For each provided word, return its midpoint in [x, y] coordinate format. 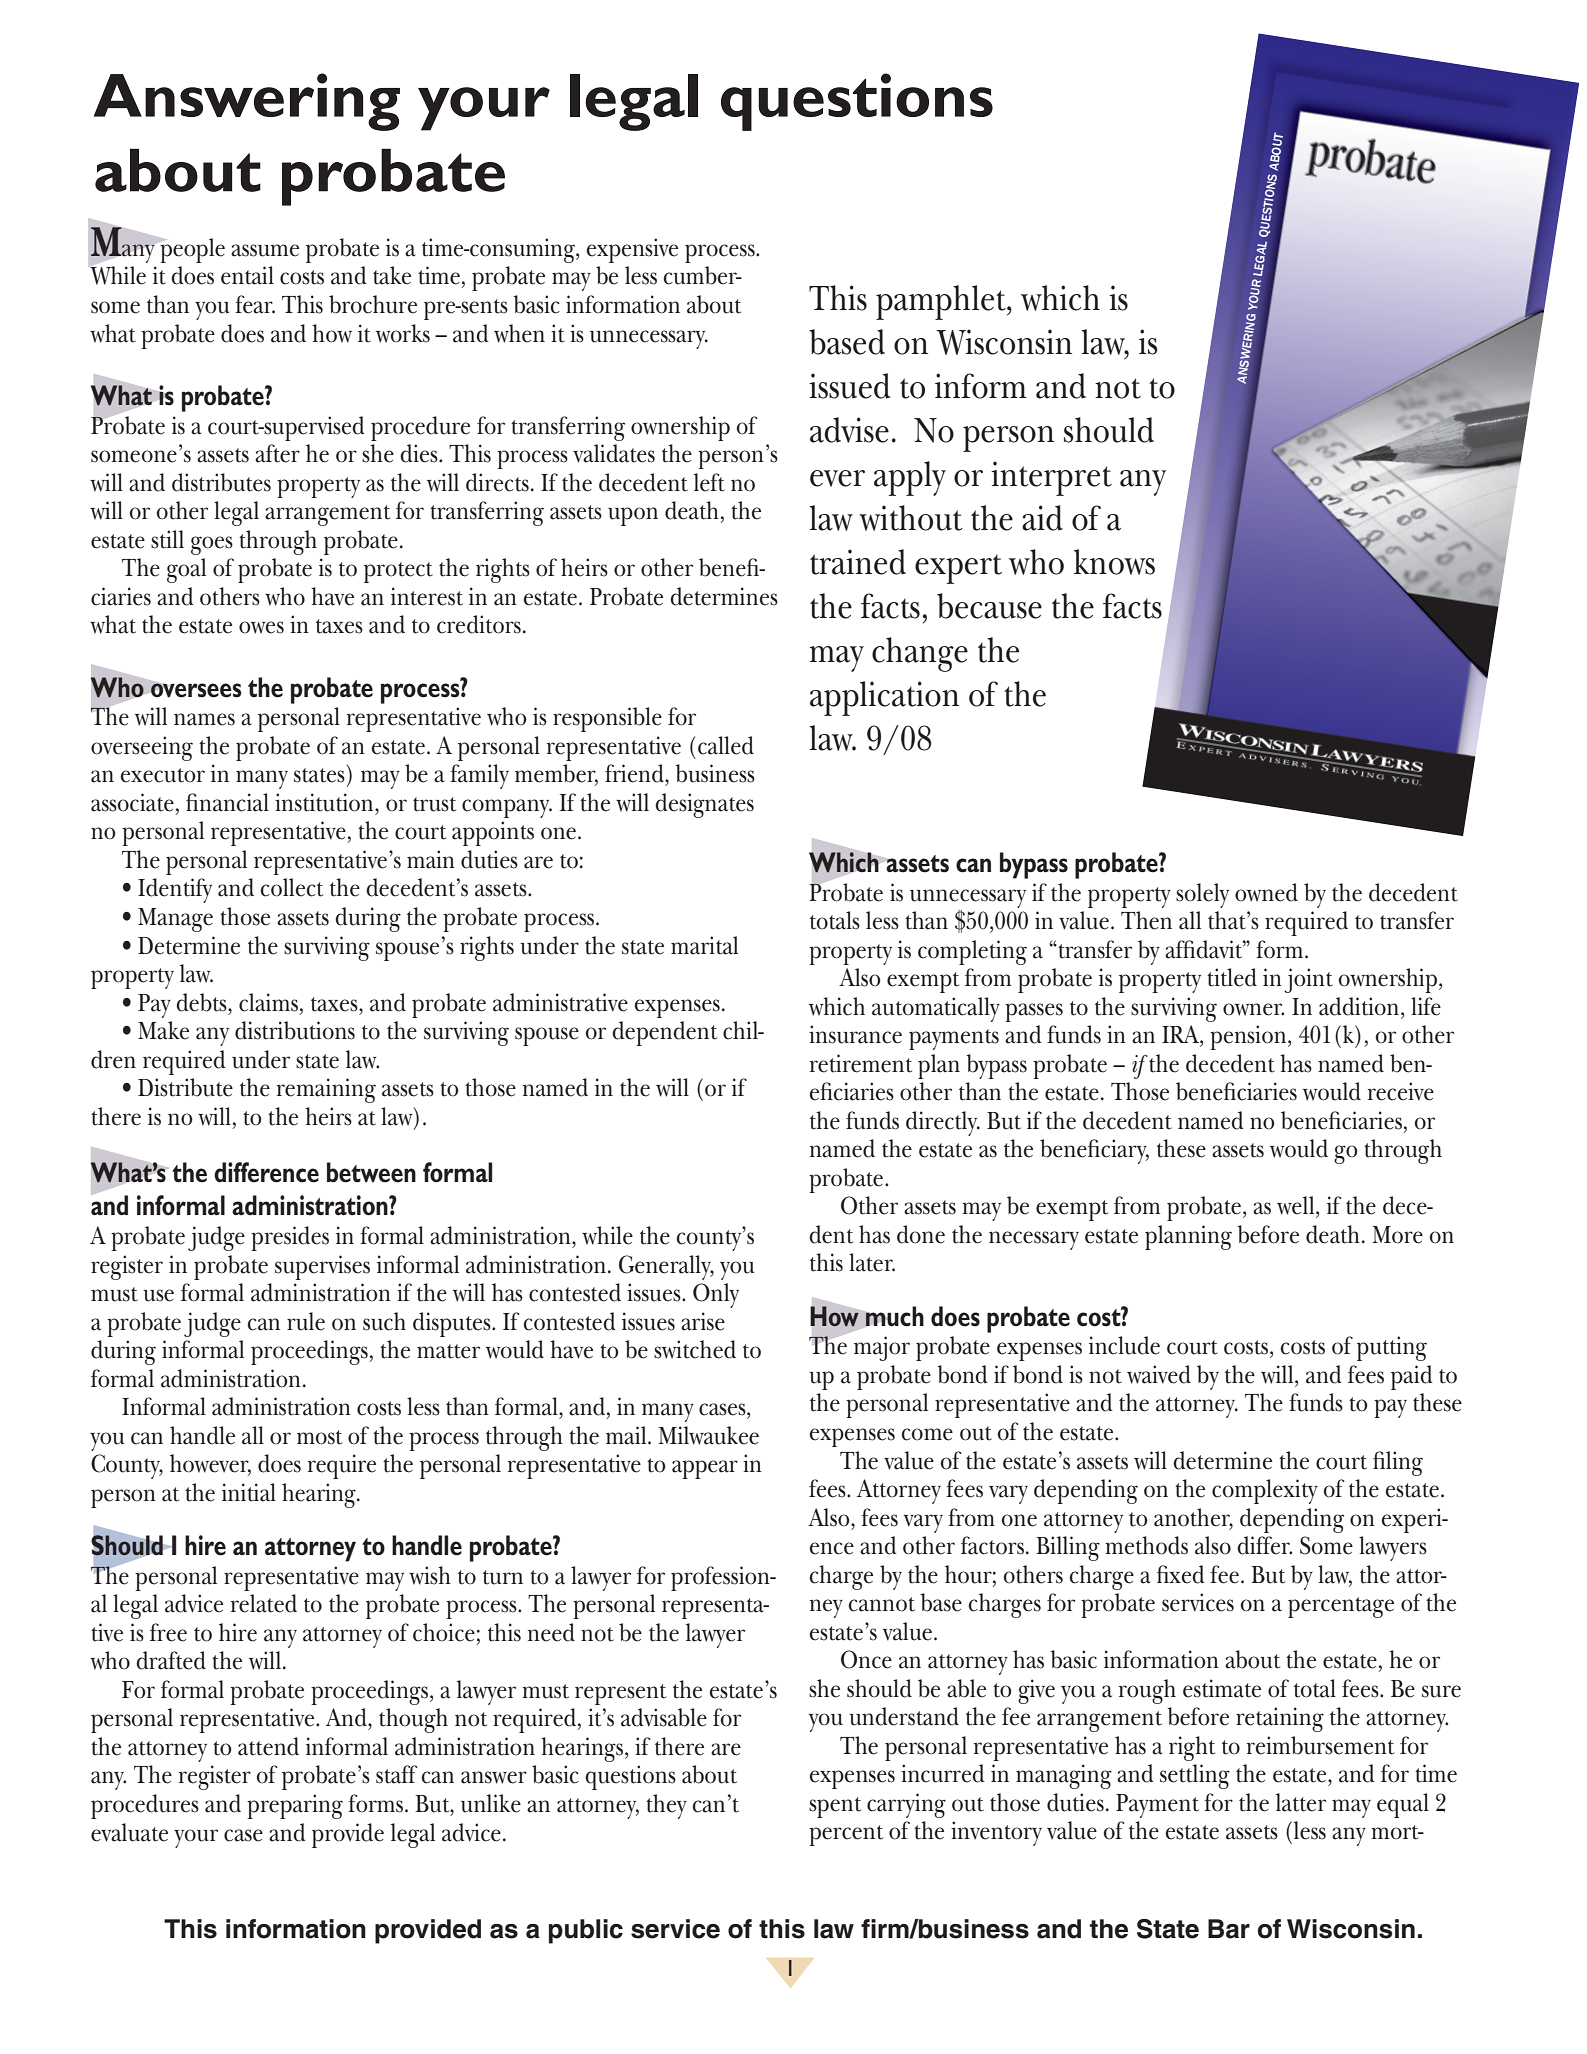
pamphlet [942, 302]
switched [695, 1349]
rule [306, 1321]
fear [255, 304]
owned [1266, 892]
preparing [295, 1806]
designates [704, 805]
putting [1392, 1348]
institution [325, 802]
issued [849, 386]
